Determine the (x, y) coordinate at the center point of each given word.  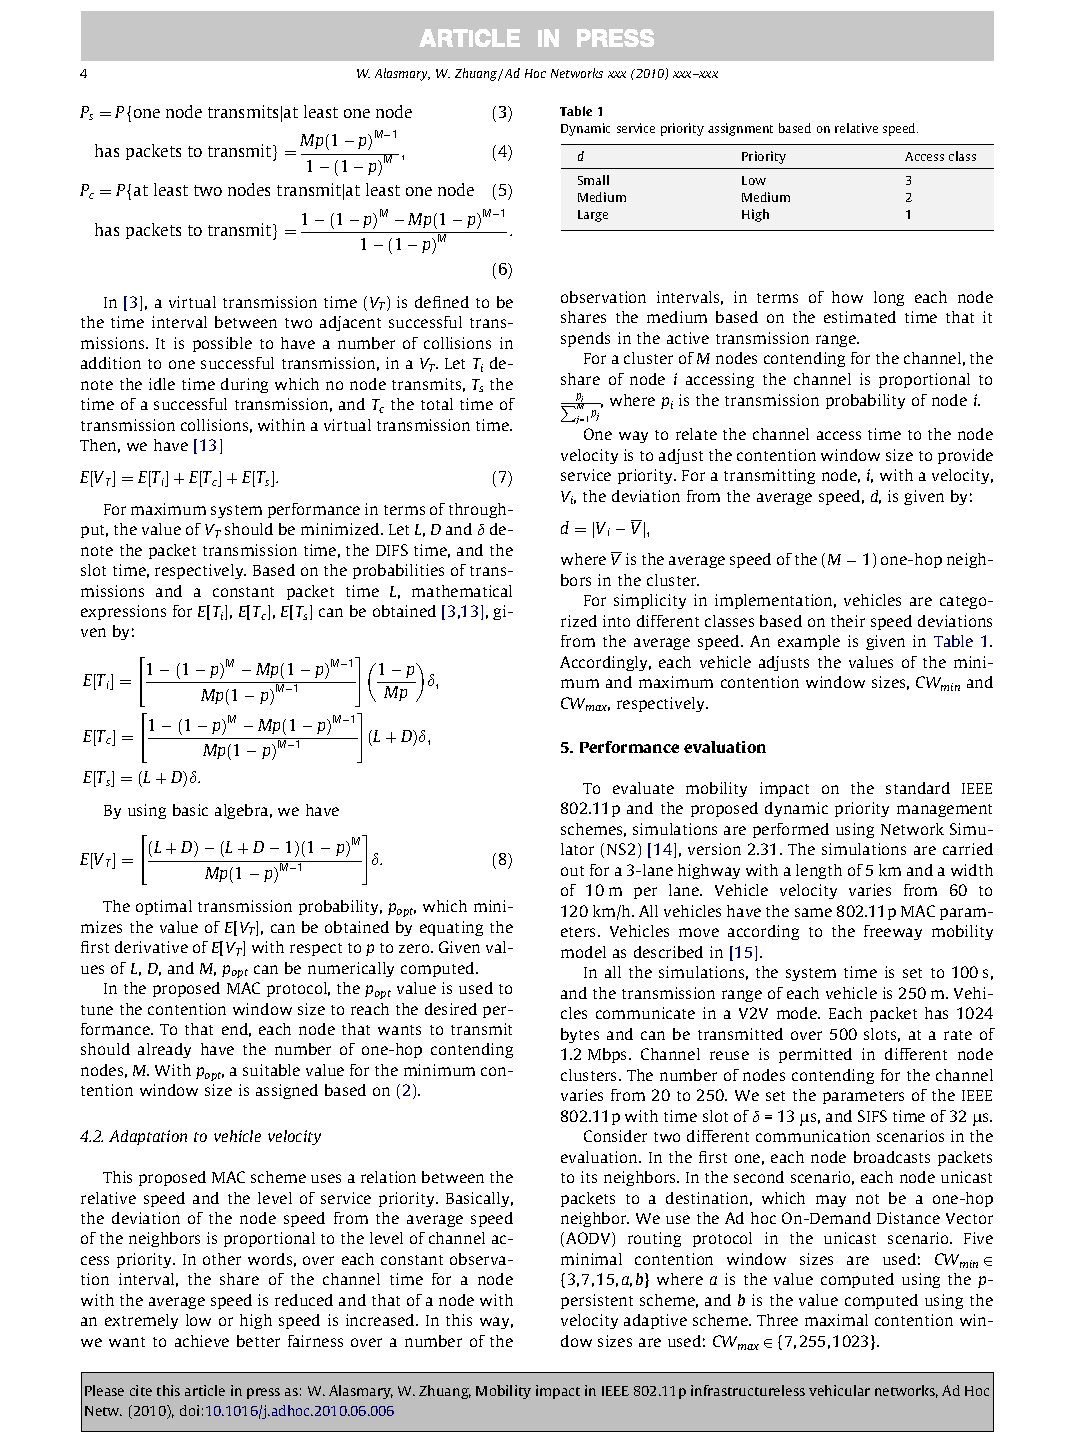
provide (965, 456)
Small (593, 180)
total (437, 404)
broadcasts (892, 1157)
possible (222, 344)
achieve (202, 1341)
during (244, 385)
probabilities (398, 571)
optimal (164, 907)
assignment (740, 129)
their (848, 621)
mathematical (462, 591)
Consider (615, 1136)
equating (451, 928)
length (819, 871)
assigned (287, 1091)
